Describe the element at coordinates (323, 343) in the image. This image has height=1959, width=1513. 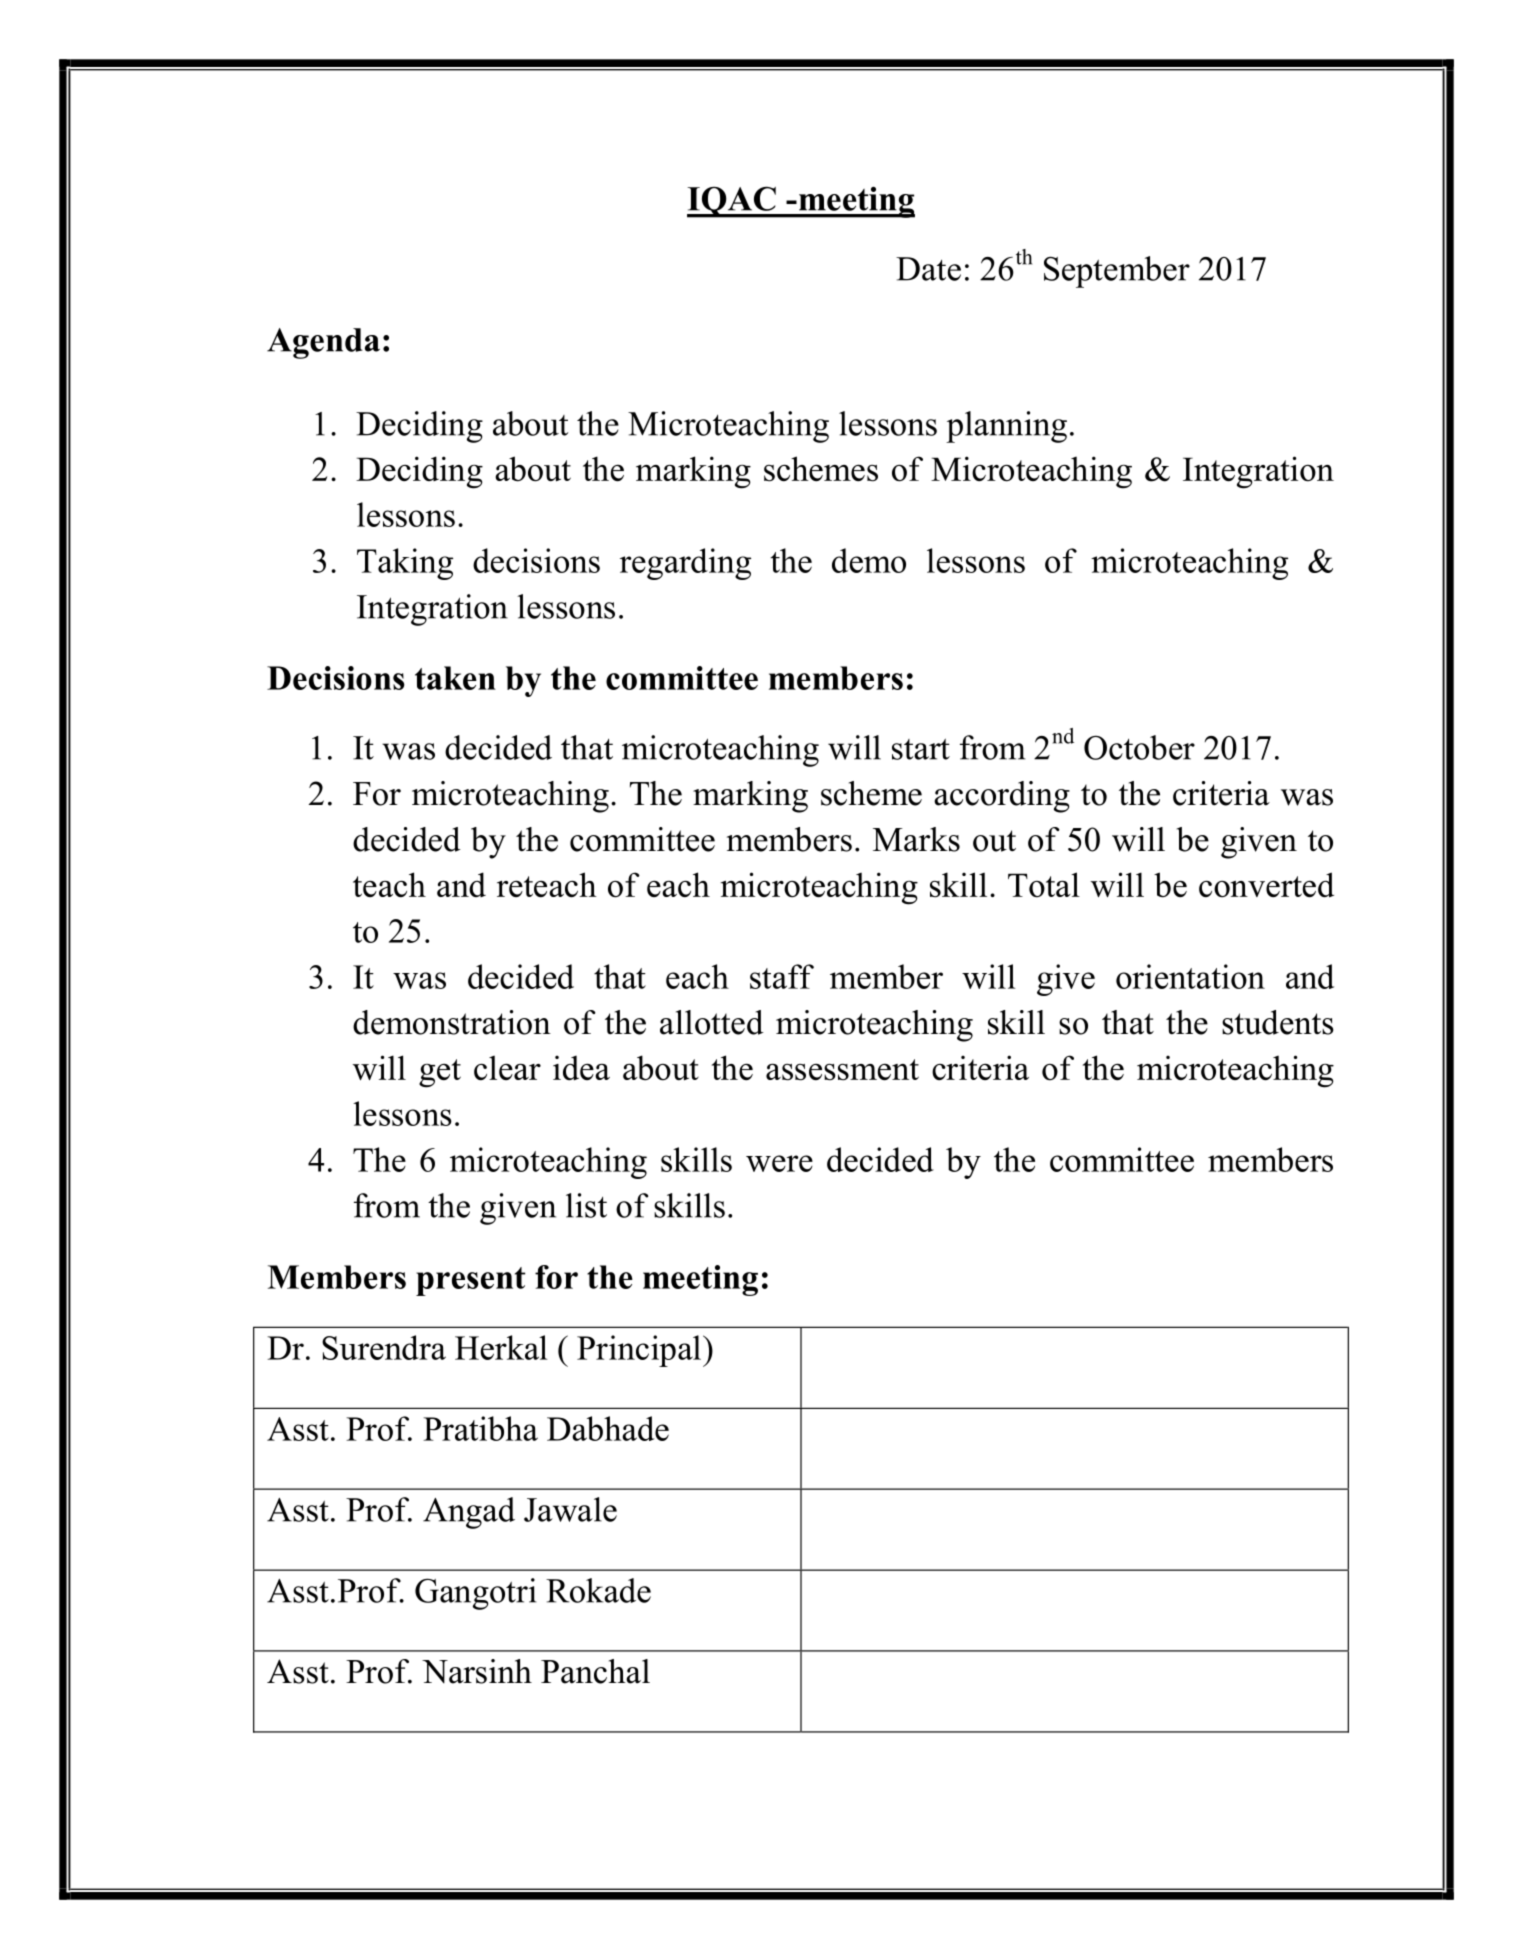
I see `Agenda` at that location.
